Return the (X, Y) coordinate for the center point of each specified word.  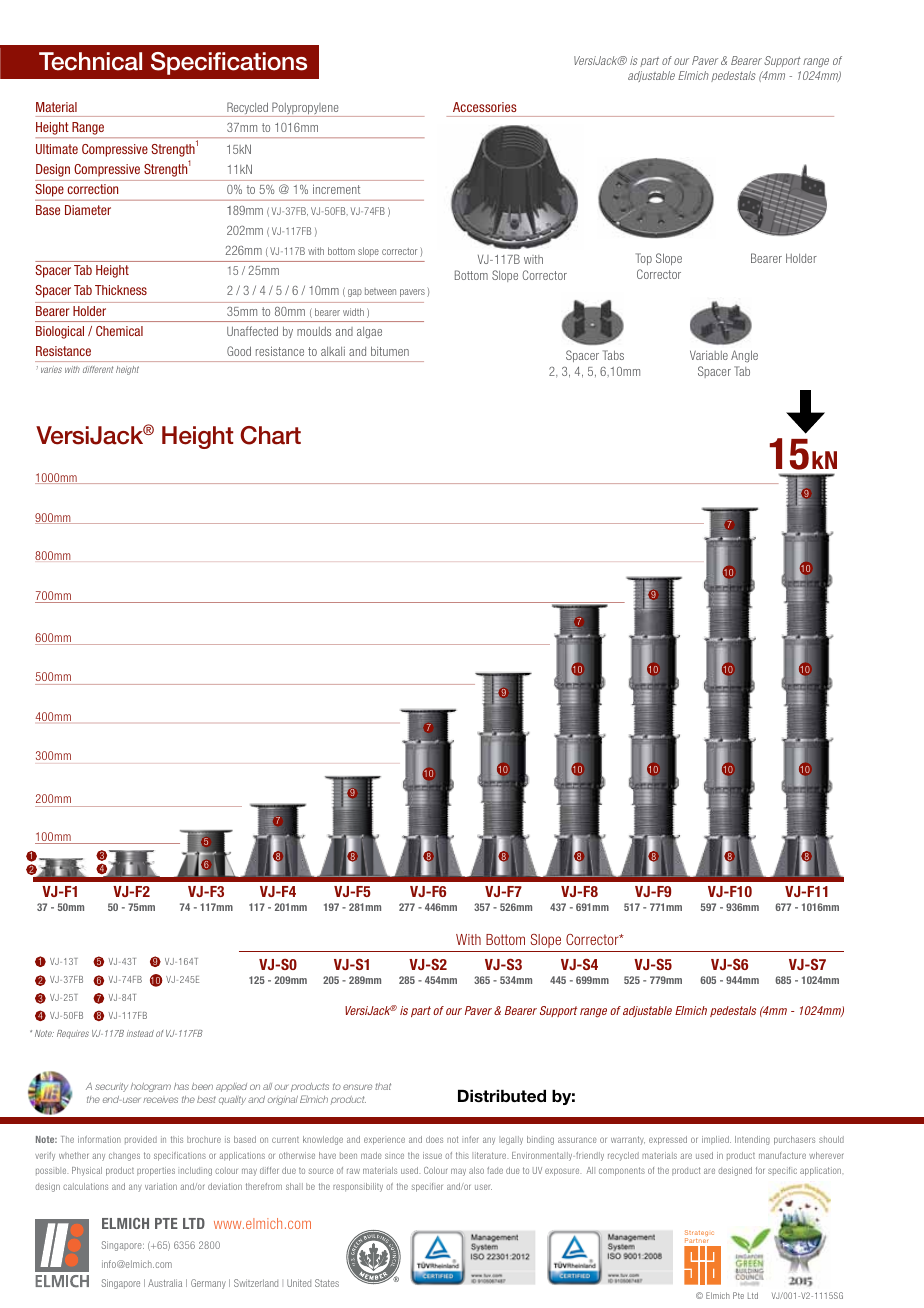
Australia (165, 1283)
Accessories (484, 107)
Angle (744, 356)
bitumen (390, 351)
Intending (752, 1140)
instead (140, 1033)
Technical (90, 61)
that (383, 1086)
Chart (270, 435)
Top (644, 259)
